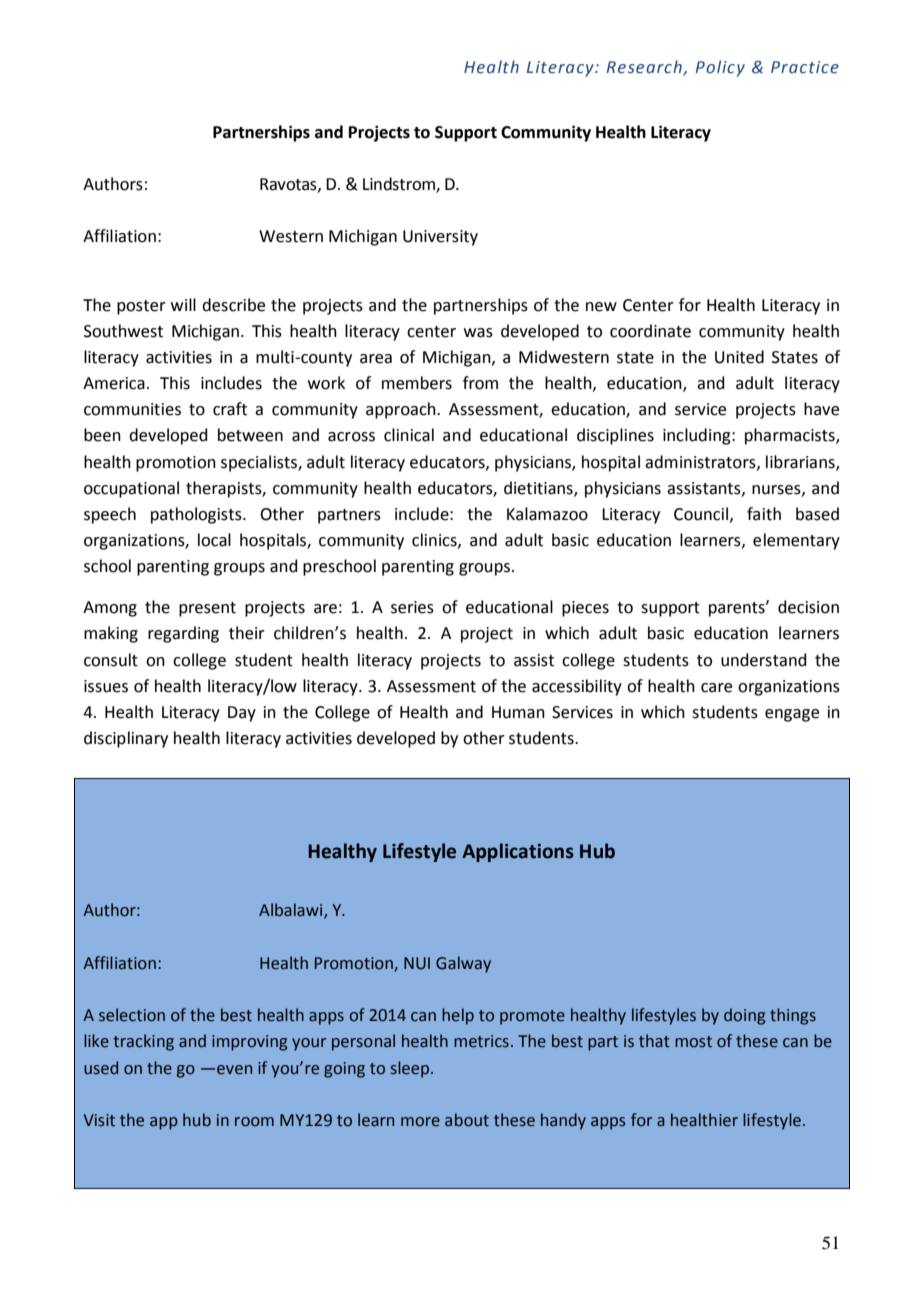 This screenshot has width=924, height=1308. I want to click on decision, so click(808, 607).
